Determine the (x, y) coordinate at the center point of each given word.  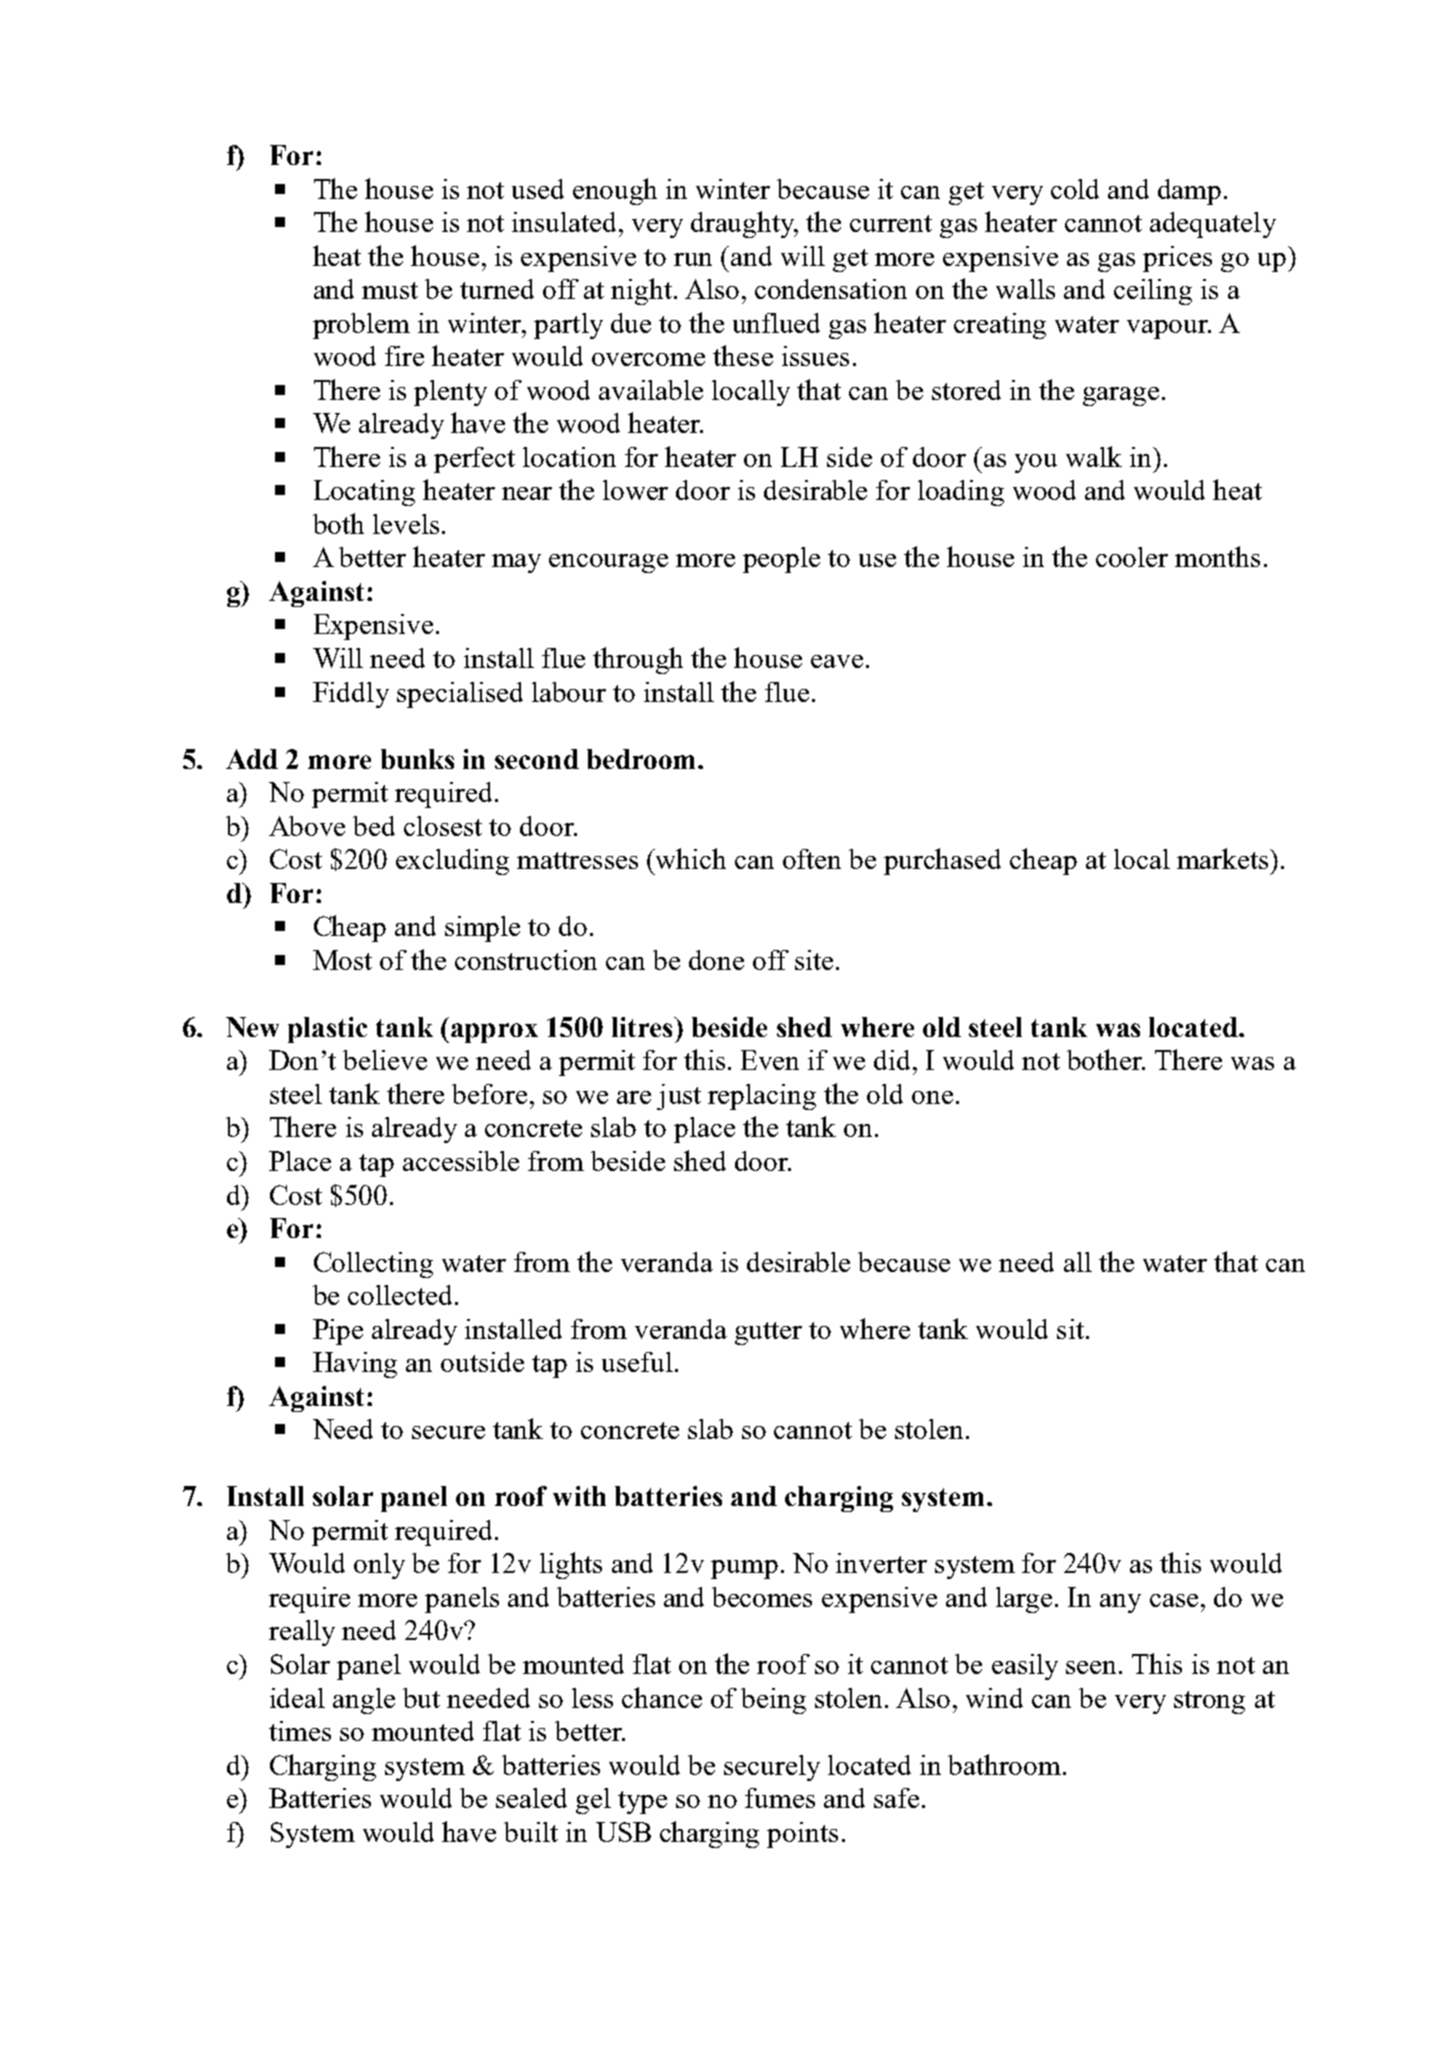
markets (1224, 858)
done (716, 960)
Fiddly (351, 695)
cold (1075, 189)
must (390, 290)
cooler (1132, 557)
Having (355, 1365)
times (300, 1731)
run (693, 259)
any (1120, 1603)
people (781, 560)
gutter (768, 1333)
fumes (780, 1798)
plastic (327, 1030)
